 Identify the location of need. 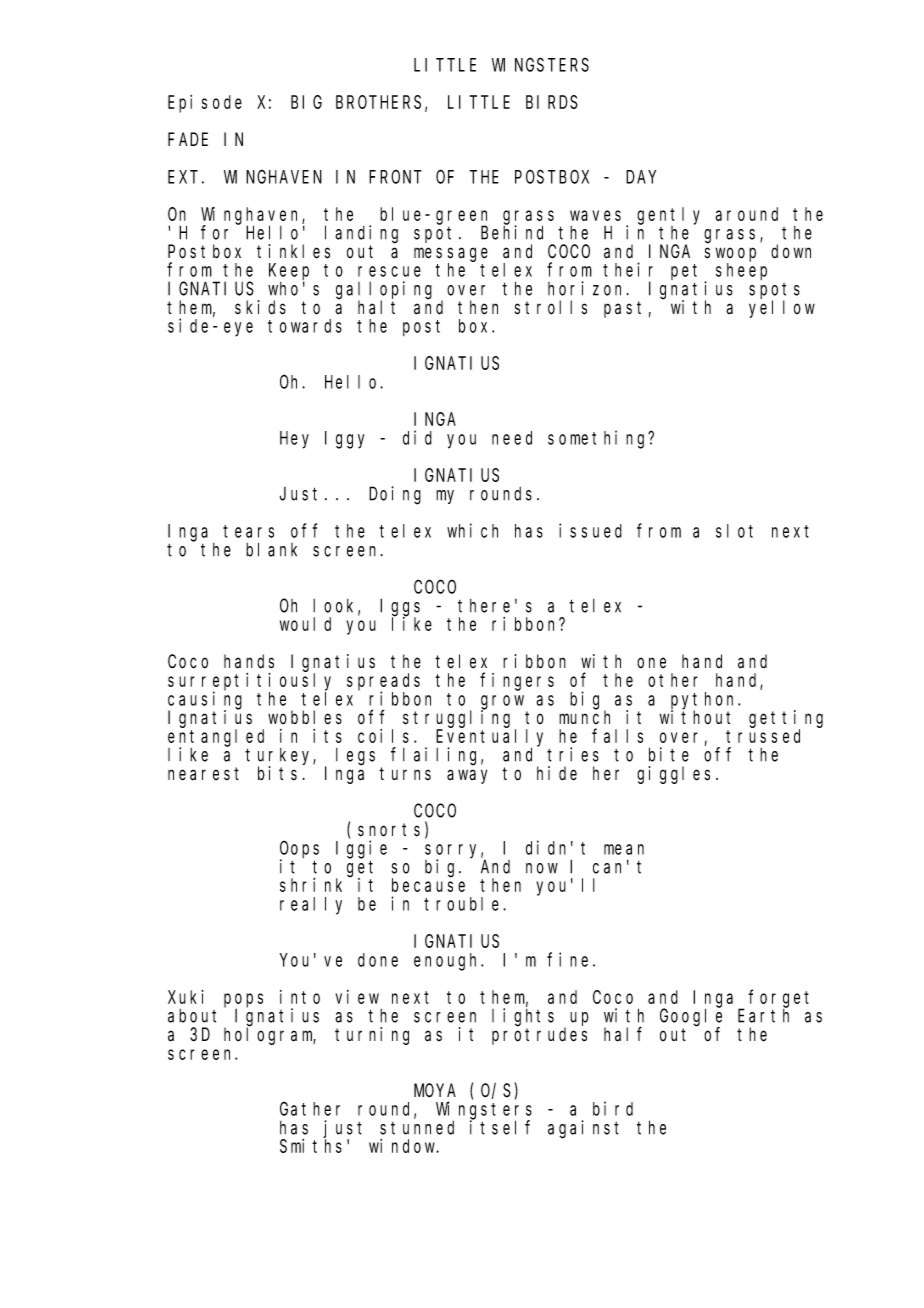
(512, 438).
